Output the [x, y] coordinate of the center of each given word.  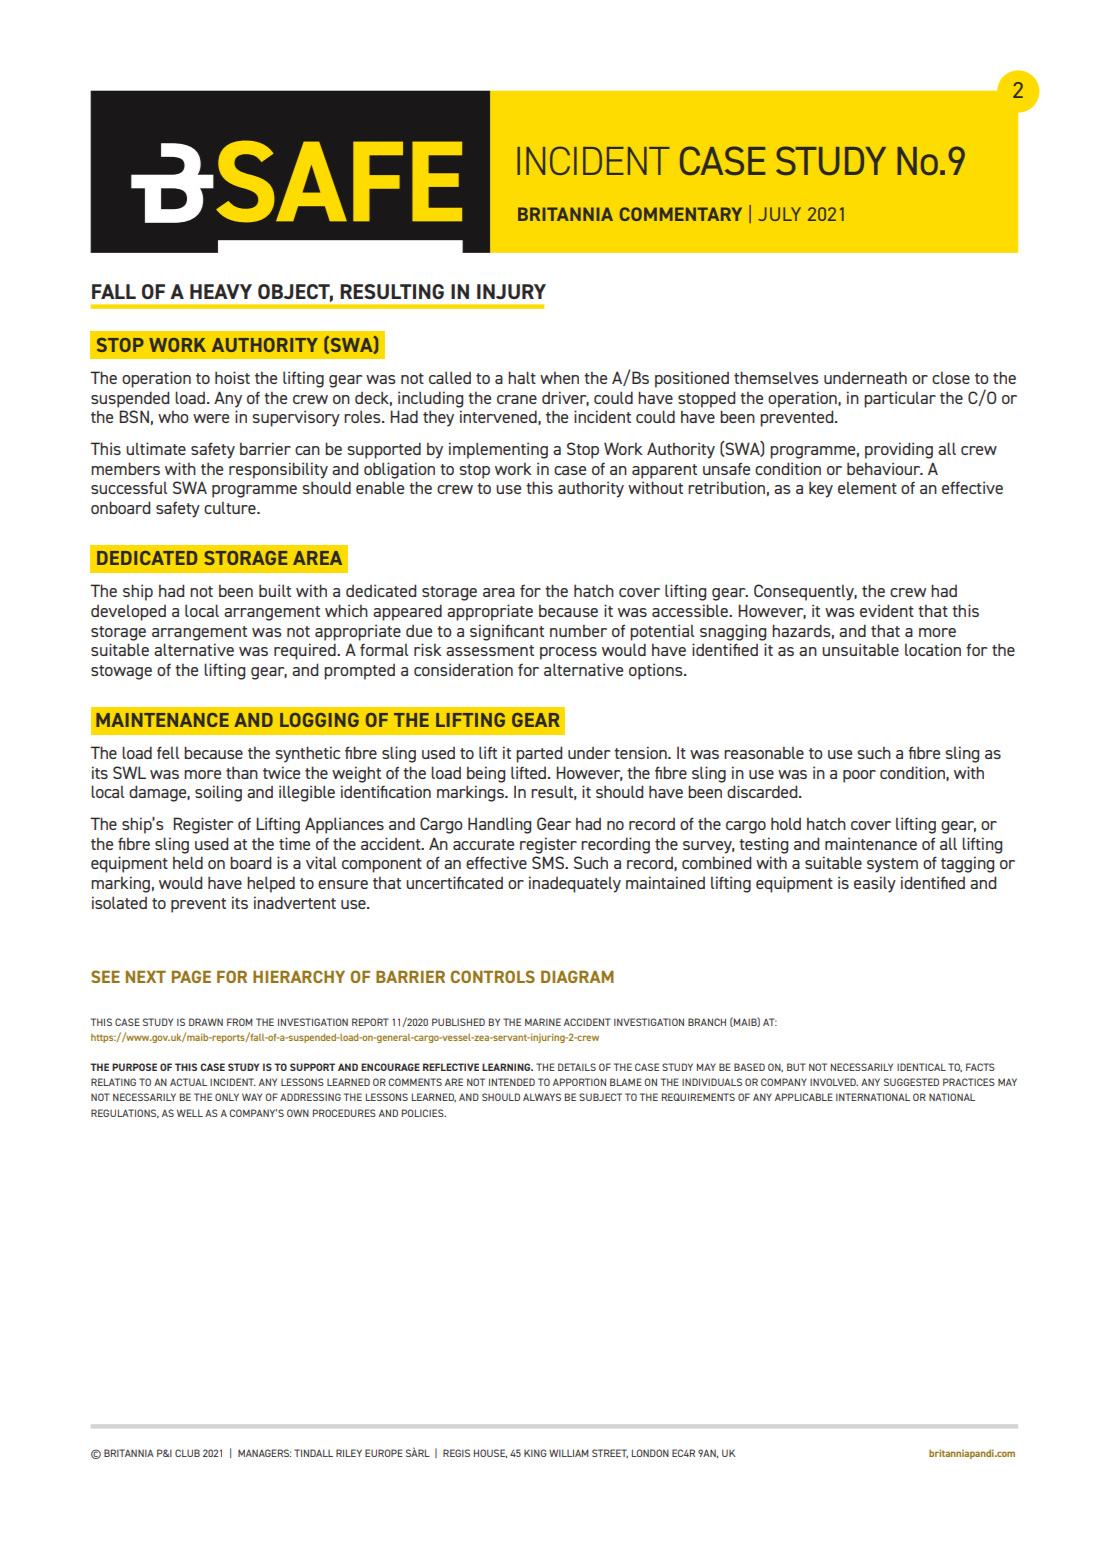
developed [128, 612]
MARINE [543, 1022]
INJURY [511, 291]
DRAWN [206, 1022]
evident [887, 610]
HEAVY [221, 291]
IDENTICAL [921, 1067]
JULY [779, 214]
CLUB [187, 1453]
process [568, 653]
